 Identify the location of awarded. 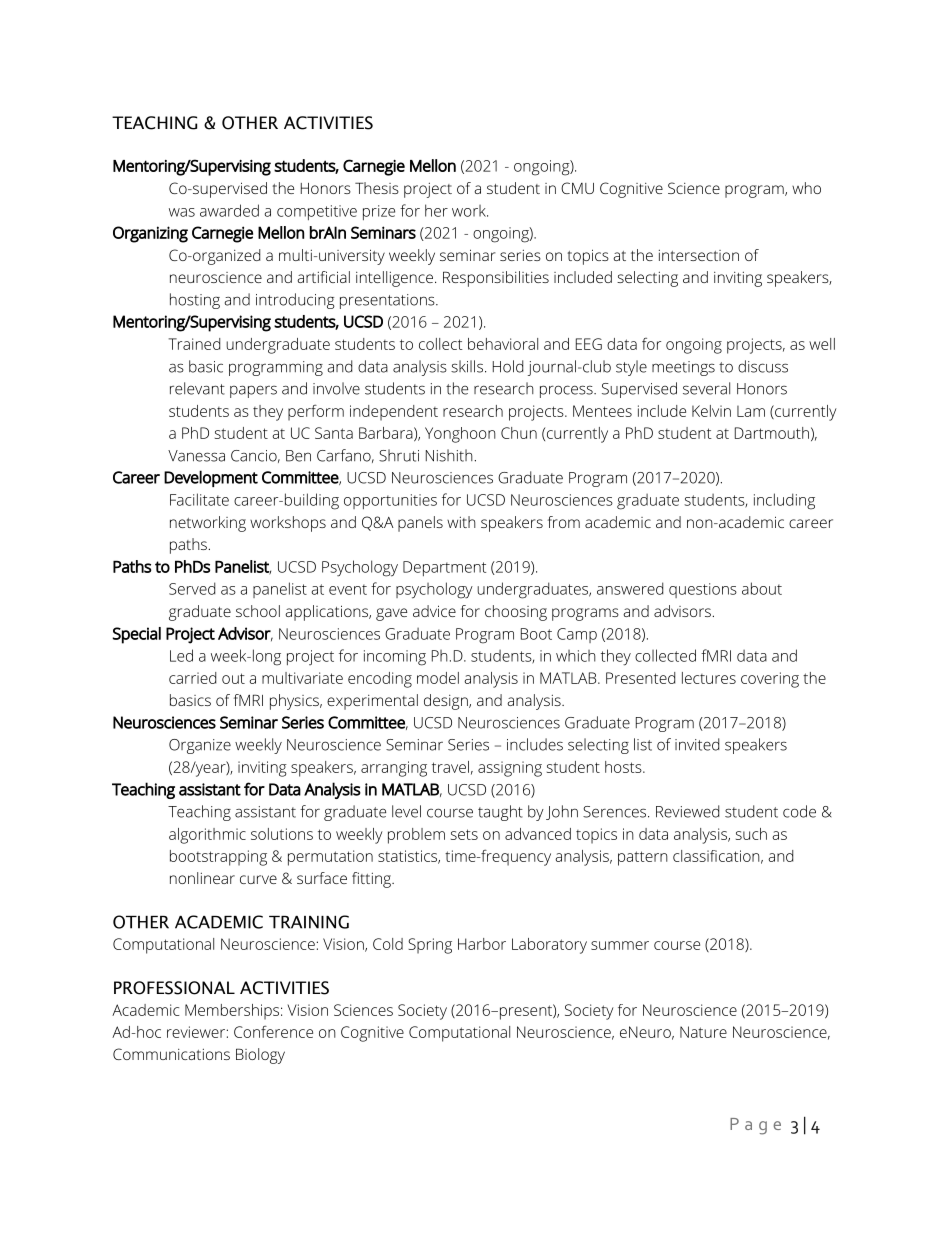
(229, 210).
